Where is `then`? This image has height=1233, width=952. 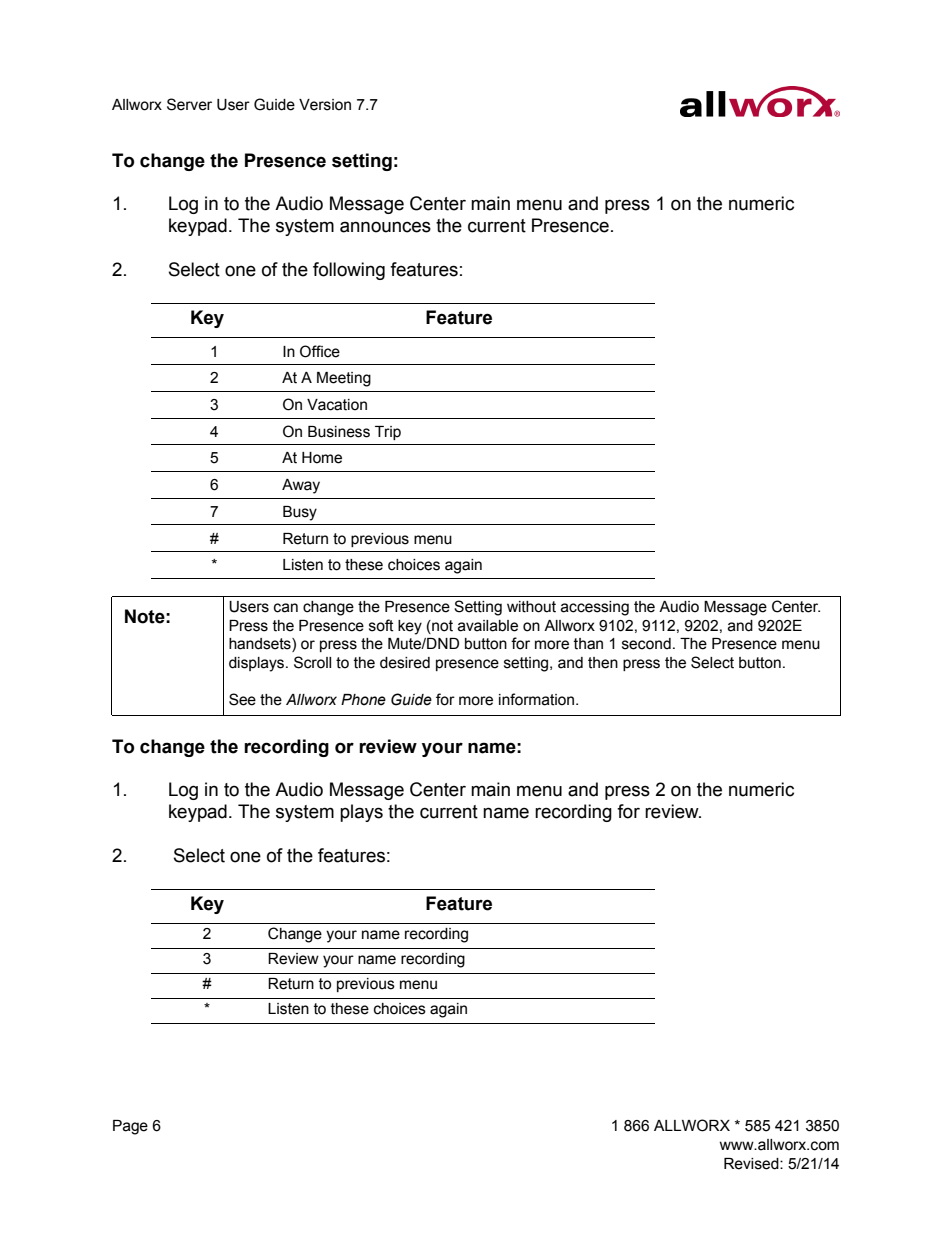
then is located at coordinates (603, 663).
